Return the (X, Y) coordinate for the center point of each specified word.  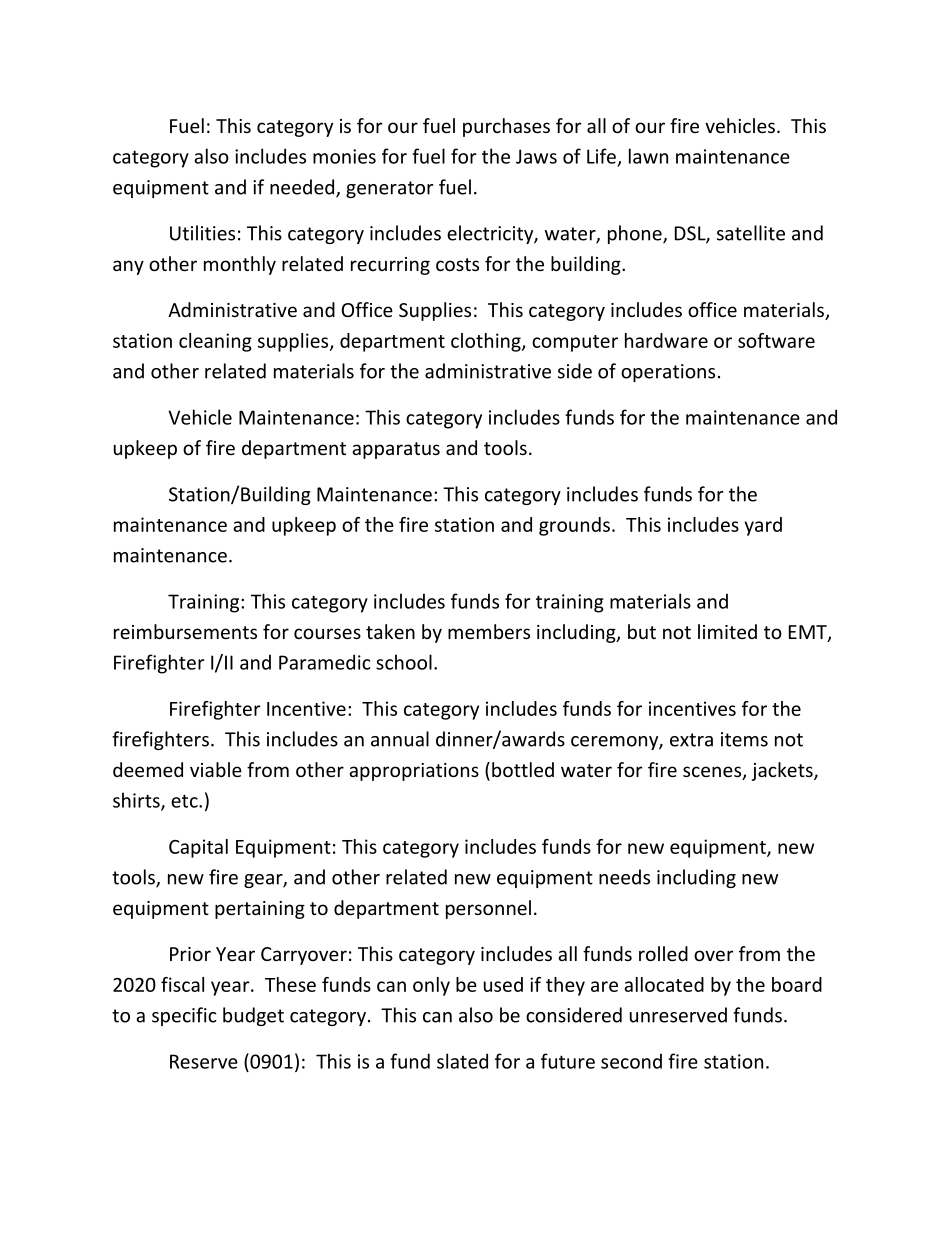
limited (727, 631)
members (489, 631)
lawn (648, 156)
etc (185, 801)
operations (668, 373)
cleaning (215, 342)
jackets (783, 771)
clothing (487, 342)
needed (302, 187)
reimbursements (185, 631)
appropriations (414, 772)
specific (184, 1016)
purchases (506, 127)
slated (462, 1061)
